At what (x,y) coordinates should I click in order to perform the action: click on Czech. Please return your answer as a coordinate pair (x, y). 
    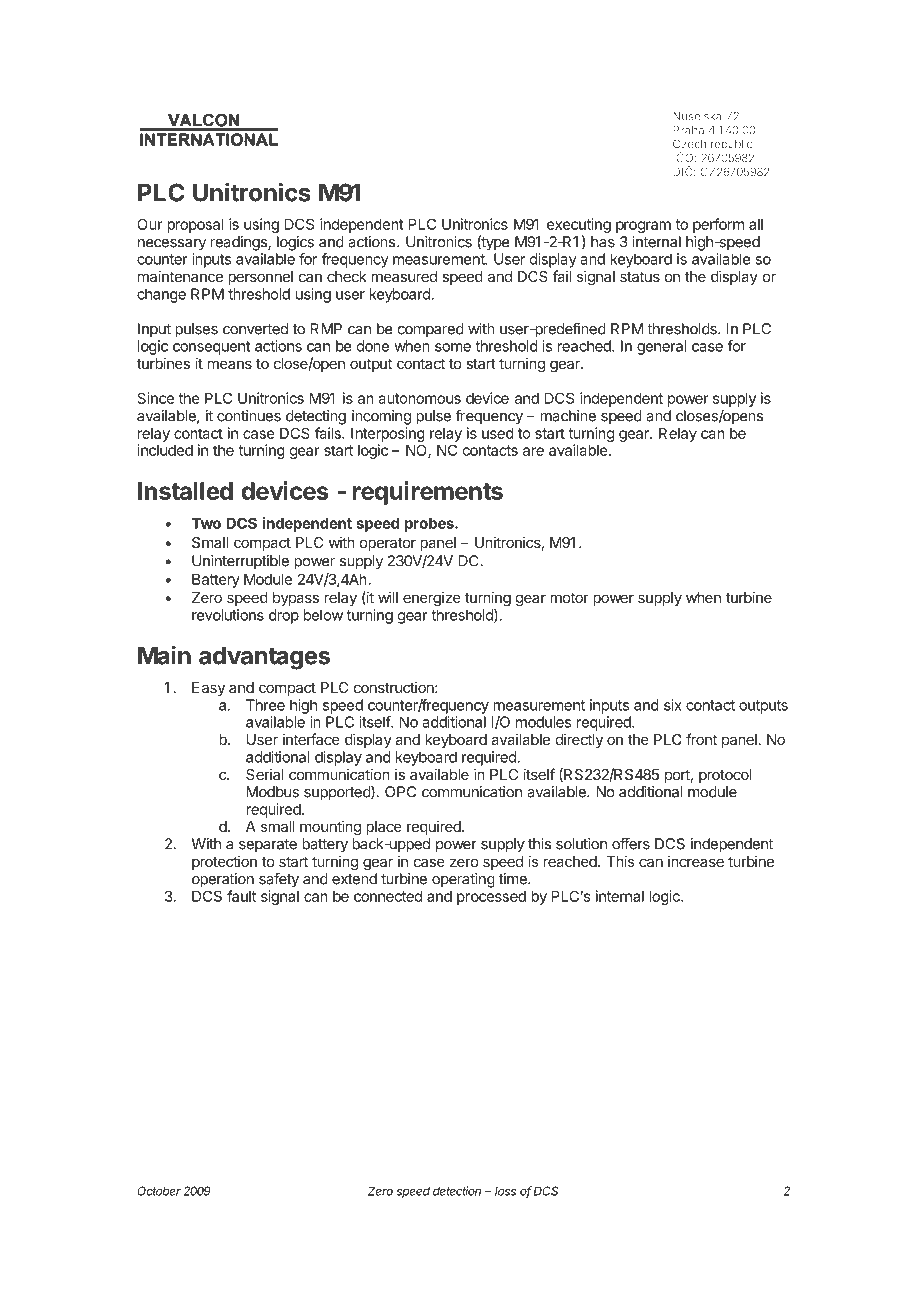
    Looking at the image, I should click on (689, 143).
